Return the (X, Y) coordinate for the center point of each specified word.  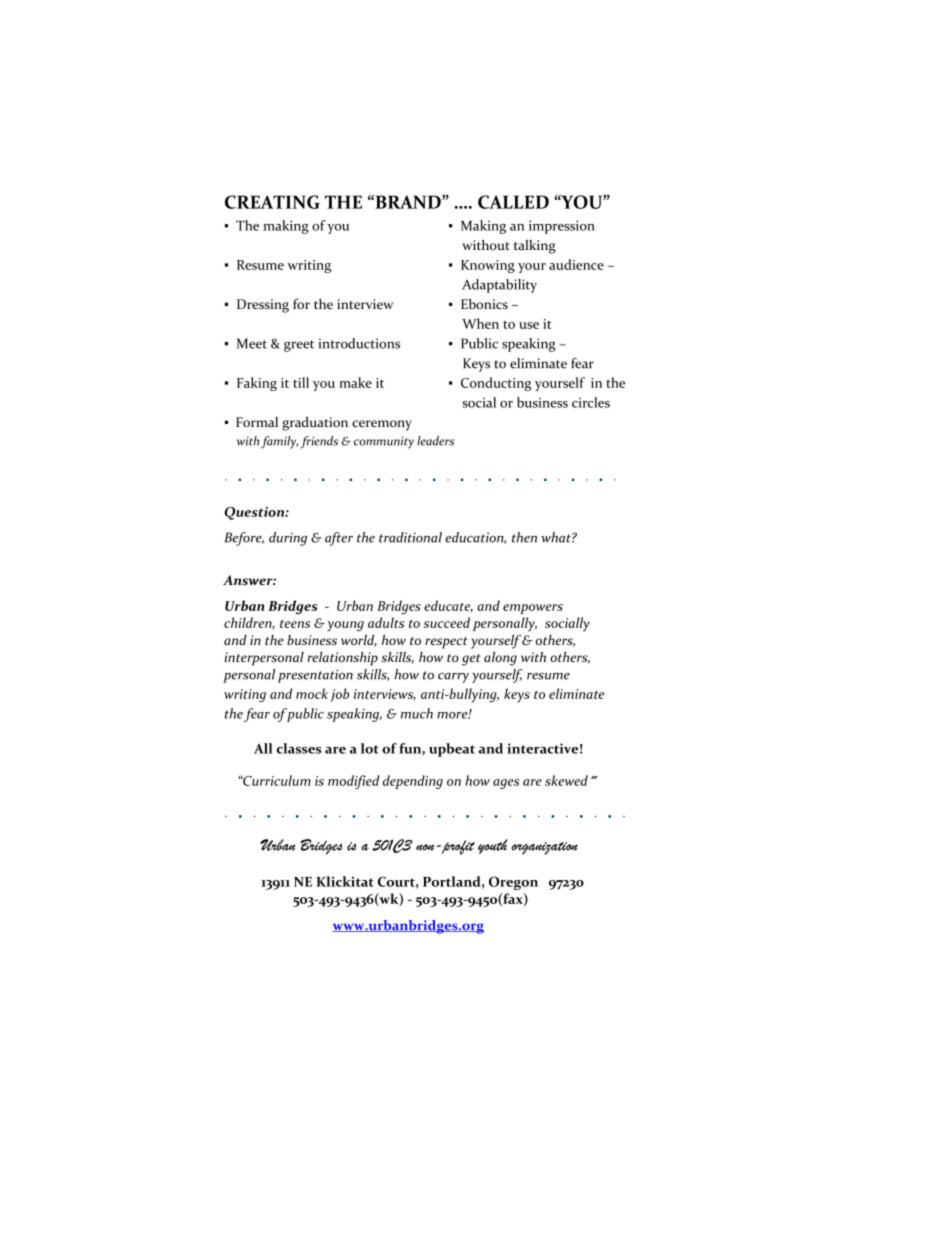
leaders (435, 441)
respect (446, 643)
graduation (315, 424)
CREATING (272, 202)
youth (493, 846)
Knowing (488, 266)
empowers (533, 609)
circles (591, 402)
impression (562, 227)
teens (295, 624)
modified (354, 782)
